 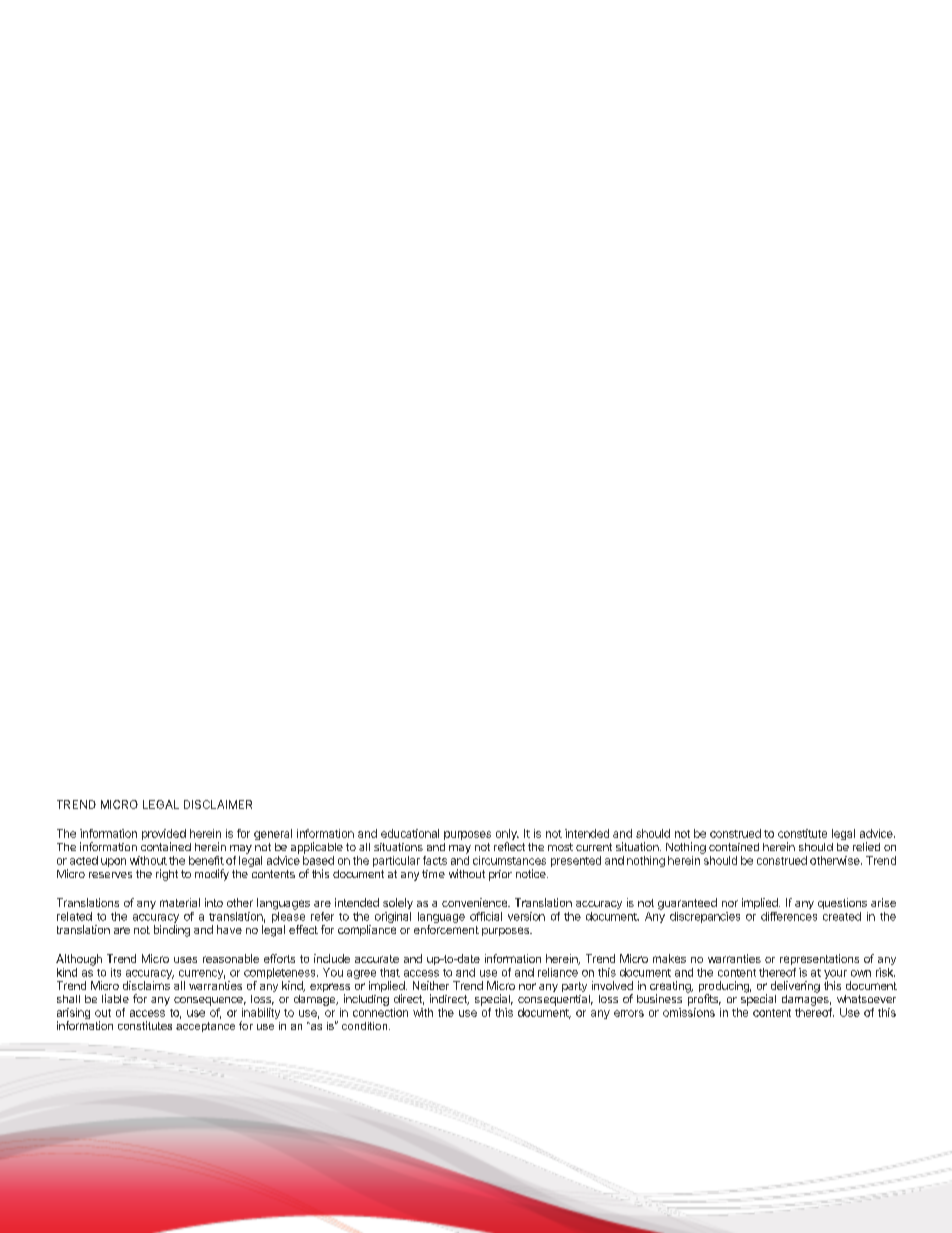 What do you see at coordinates (431, 985) in the screenshot?
I see `Neither` at bounding box center [431, 985].
